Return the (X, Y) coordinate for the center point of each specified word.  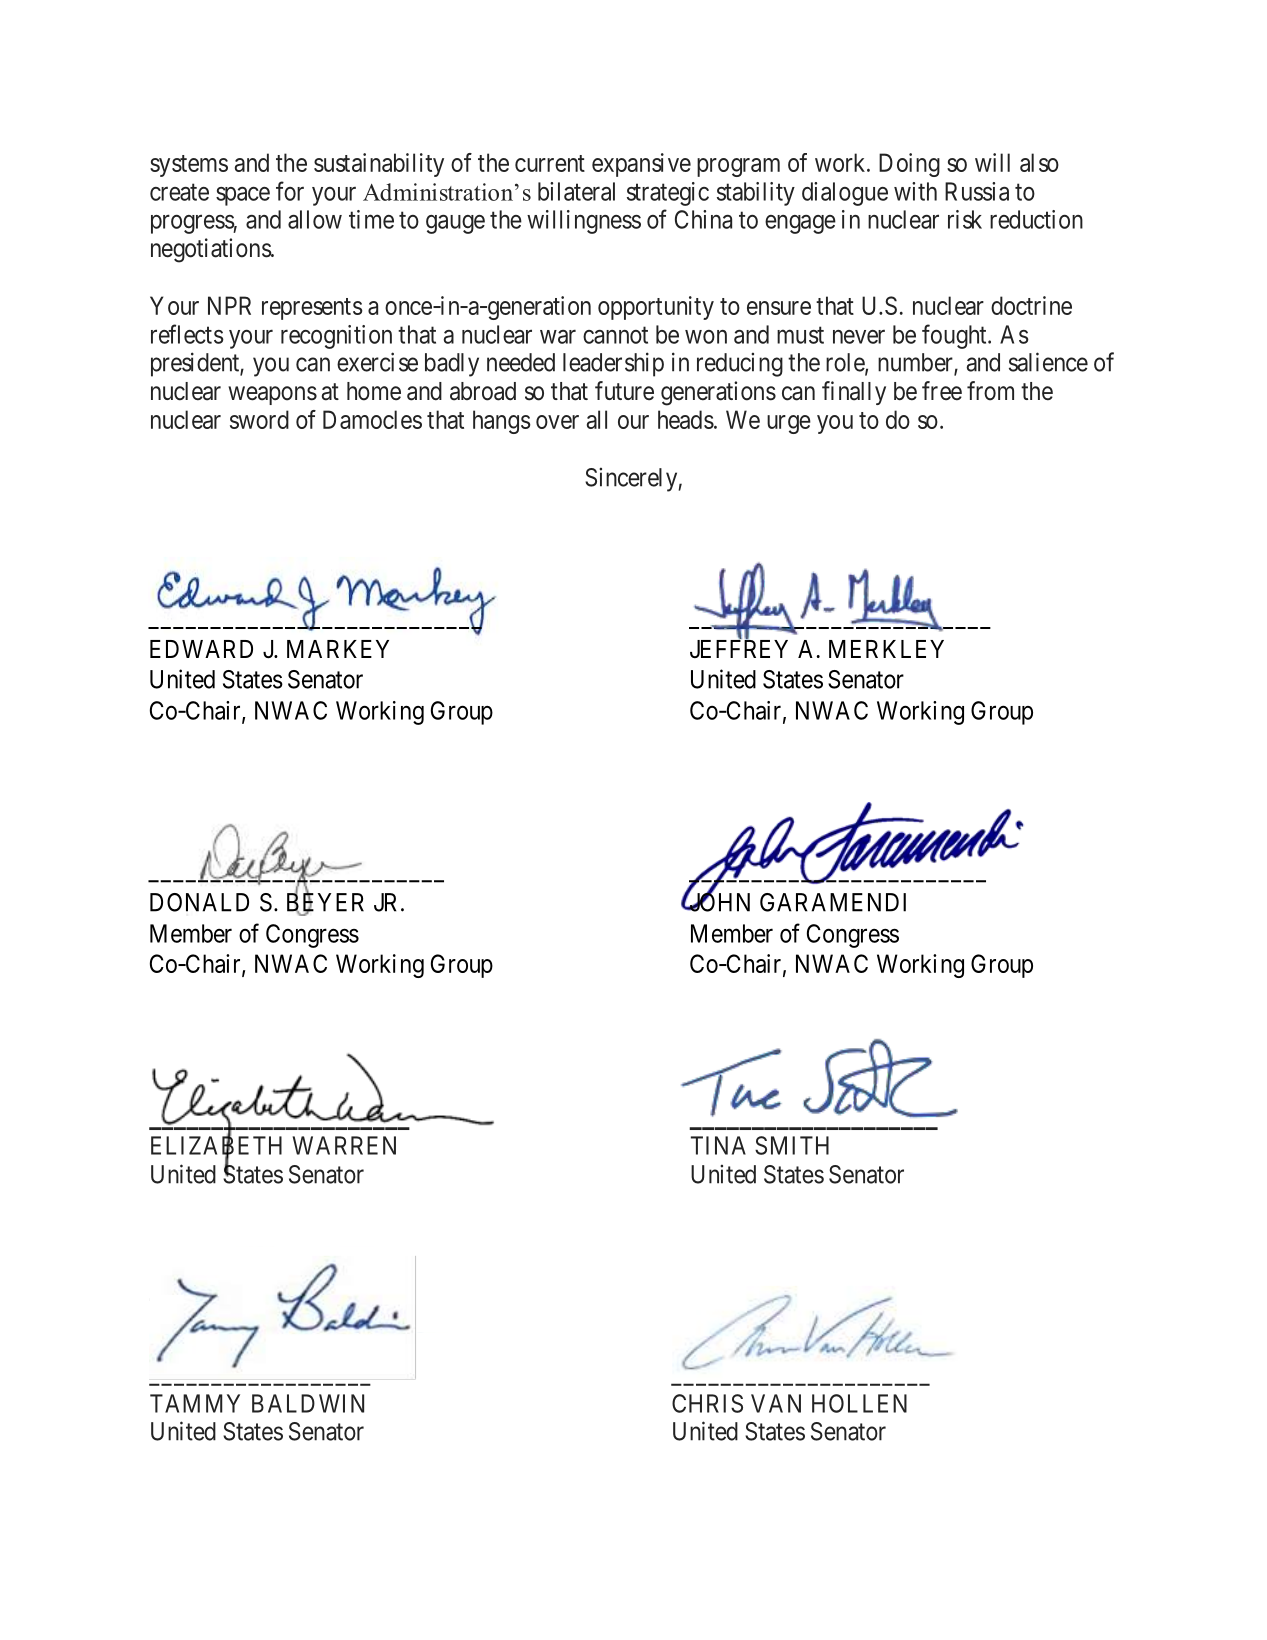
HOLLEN (859, 1403)
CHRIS (707, 1403)
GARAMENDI (833, 902)
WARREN (344, 1145)
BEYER (325, 903)
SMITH (792, 1145)
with (915, 191)
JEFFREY (739, 648)
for (290, 191)
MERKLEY (886, 649)
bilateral (576, 191)
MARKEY (338, 649)
